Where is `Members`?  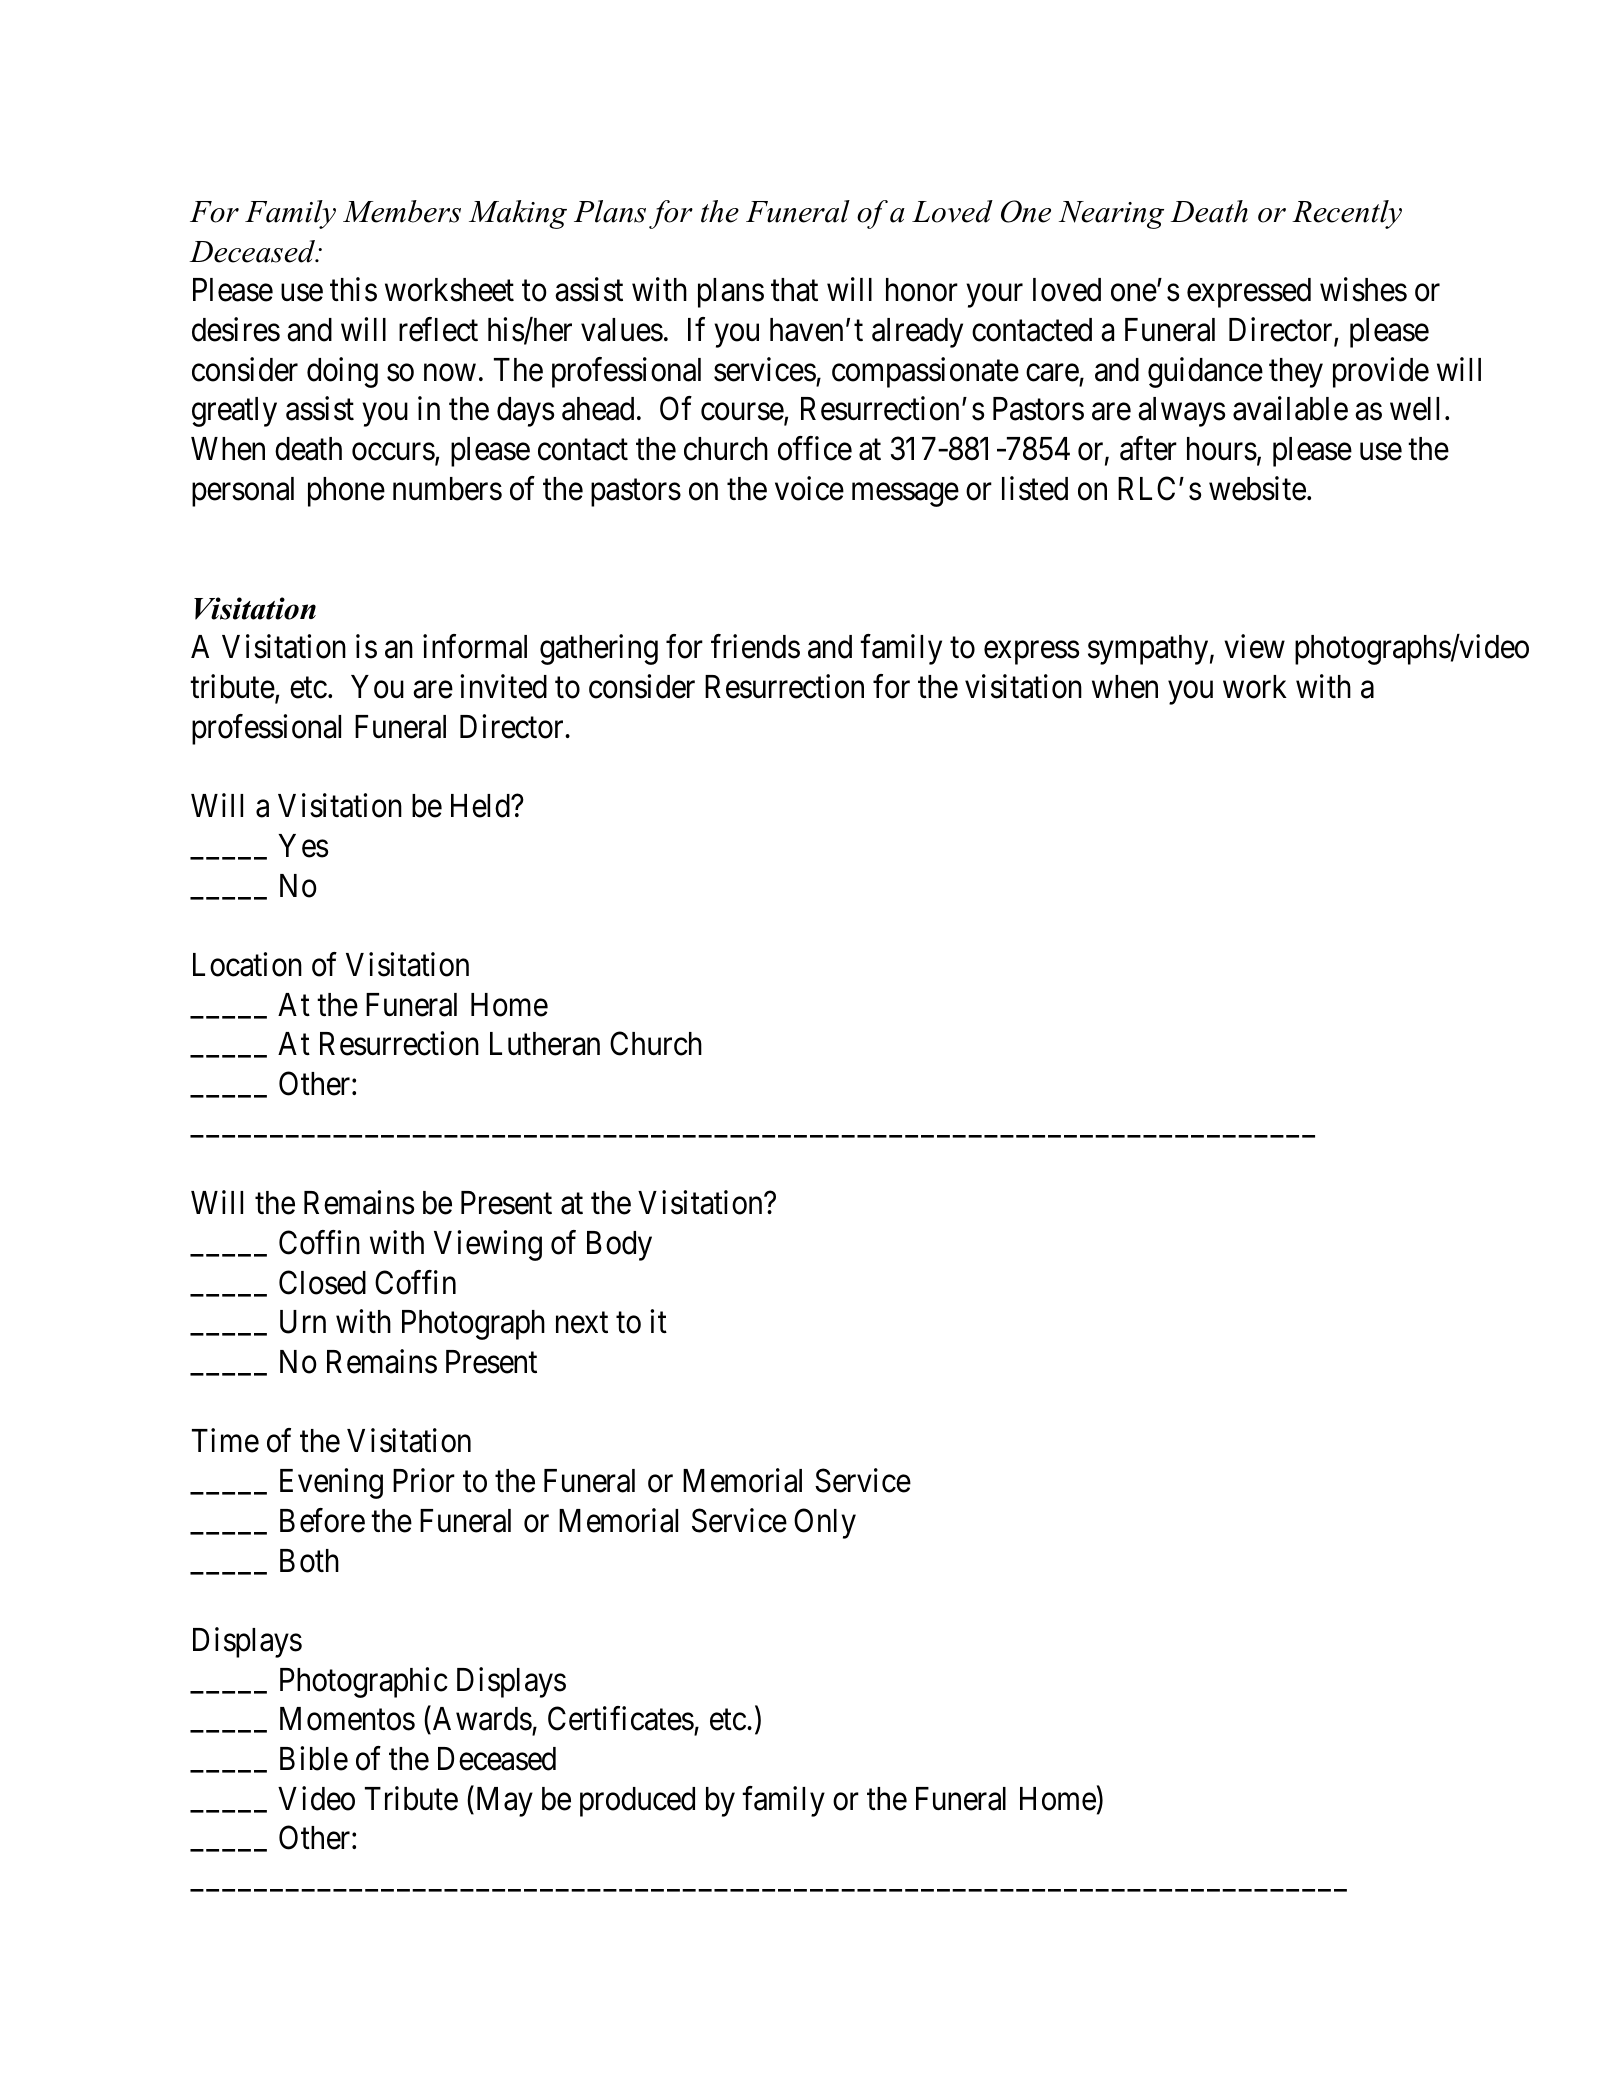 Members is located at coordinates (402, 211).
